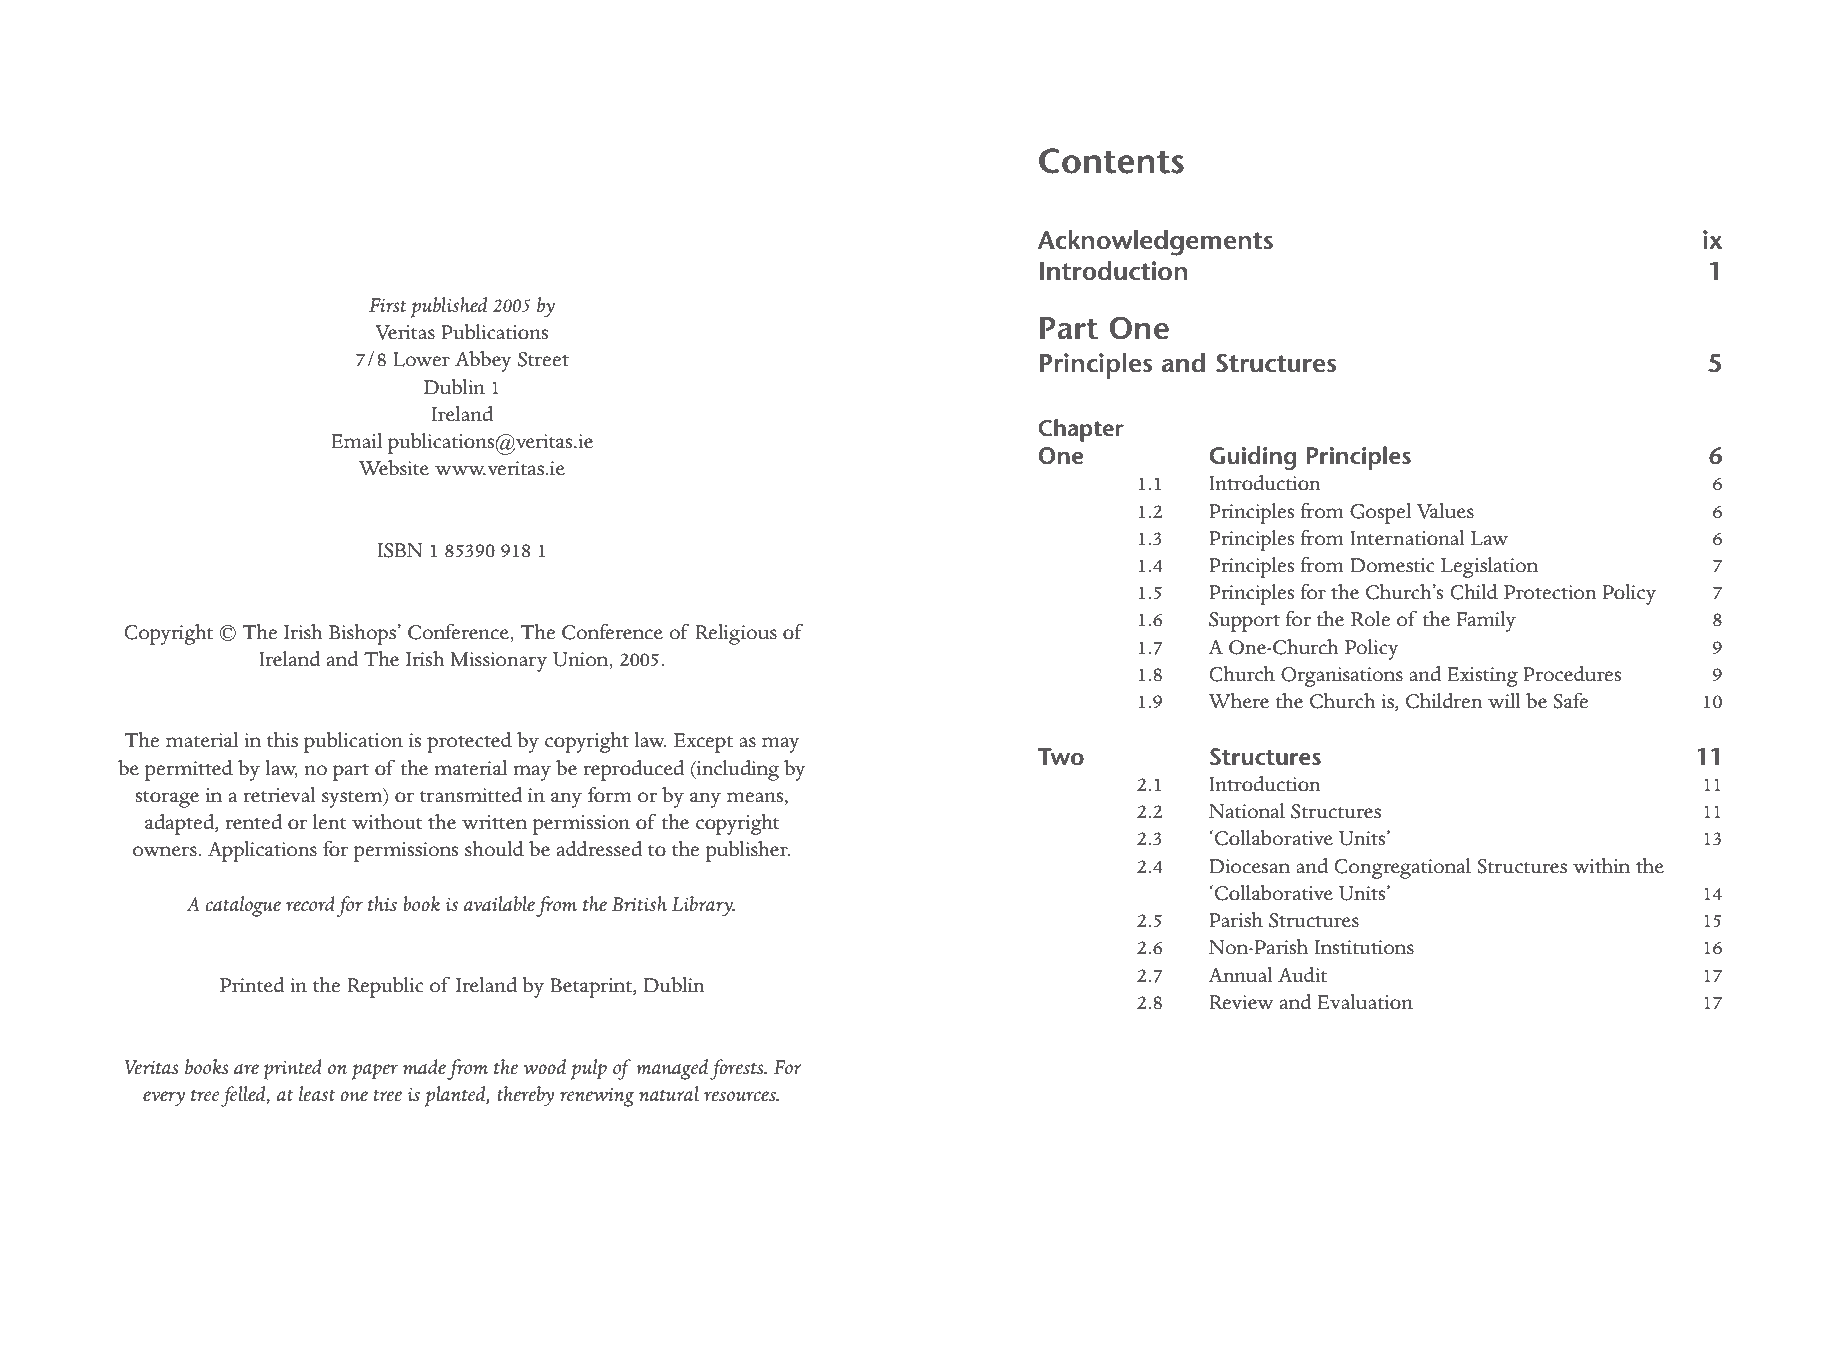 The image size is (1844, 1369). I want to click on Acknowledgements, so click(1155, 243).
